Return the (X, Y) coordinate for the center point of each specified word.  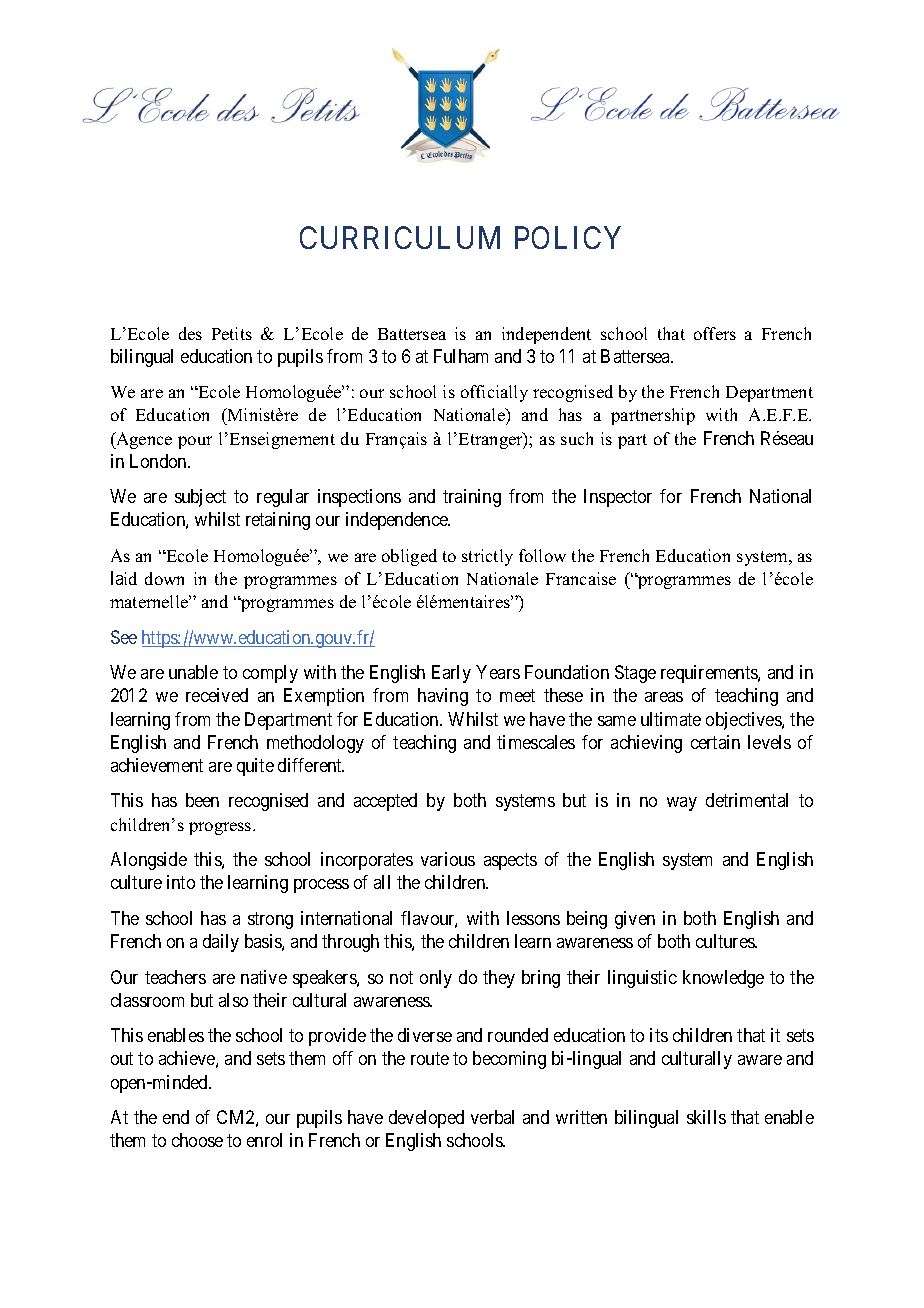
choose (197, 1140)
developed (426, 1119)
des (190, 333)
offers (715, 333)
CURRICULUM (400, 237)
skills (706, 1117)
